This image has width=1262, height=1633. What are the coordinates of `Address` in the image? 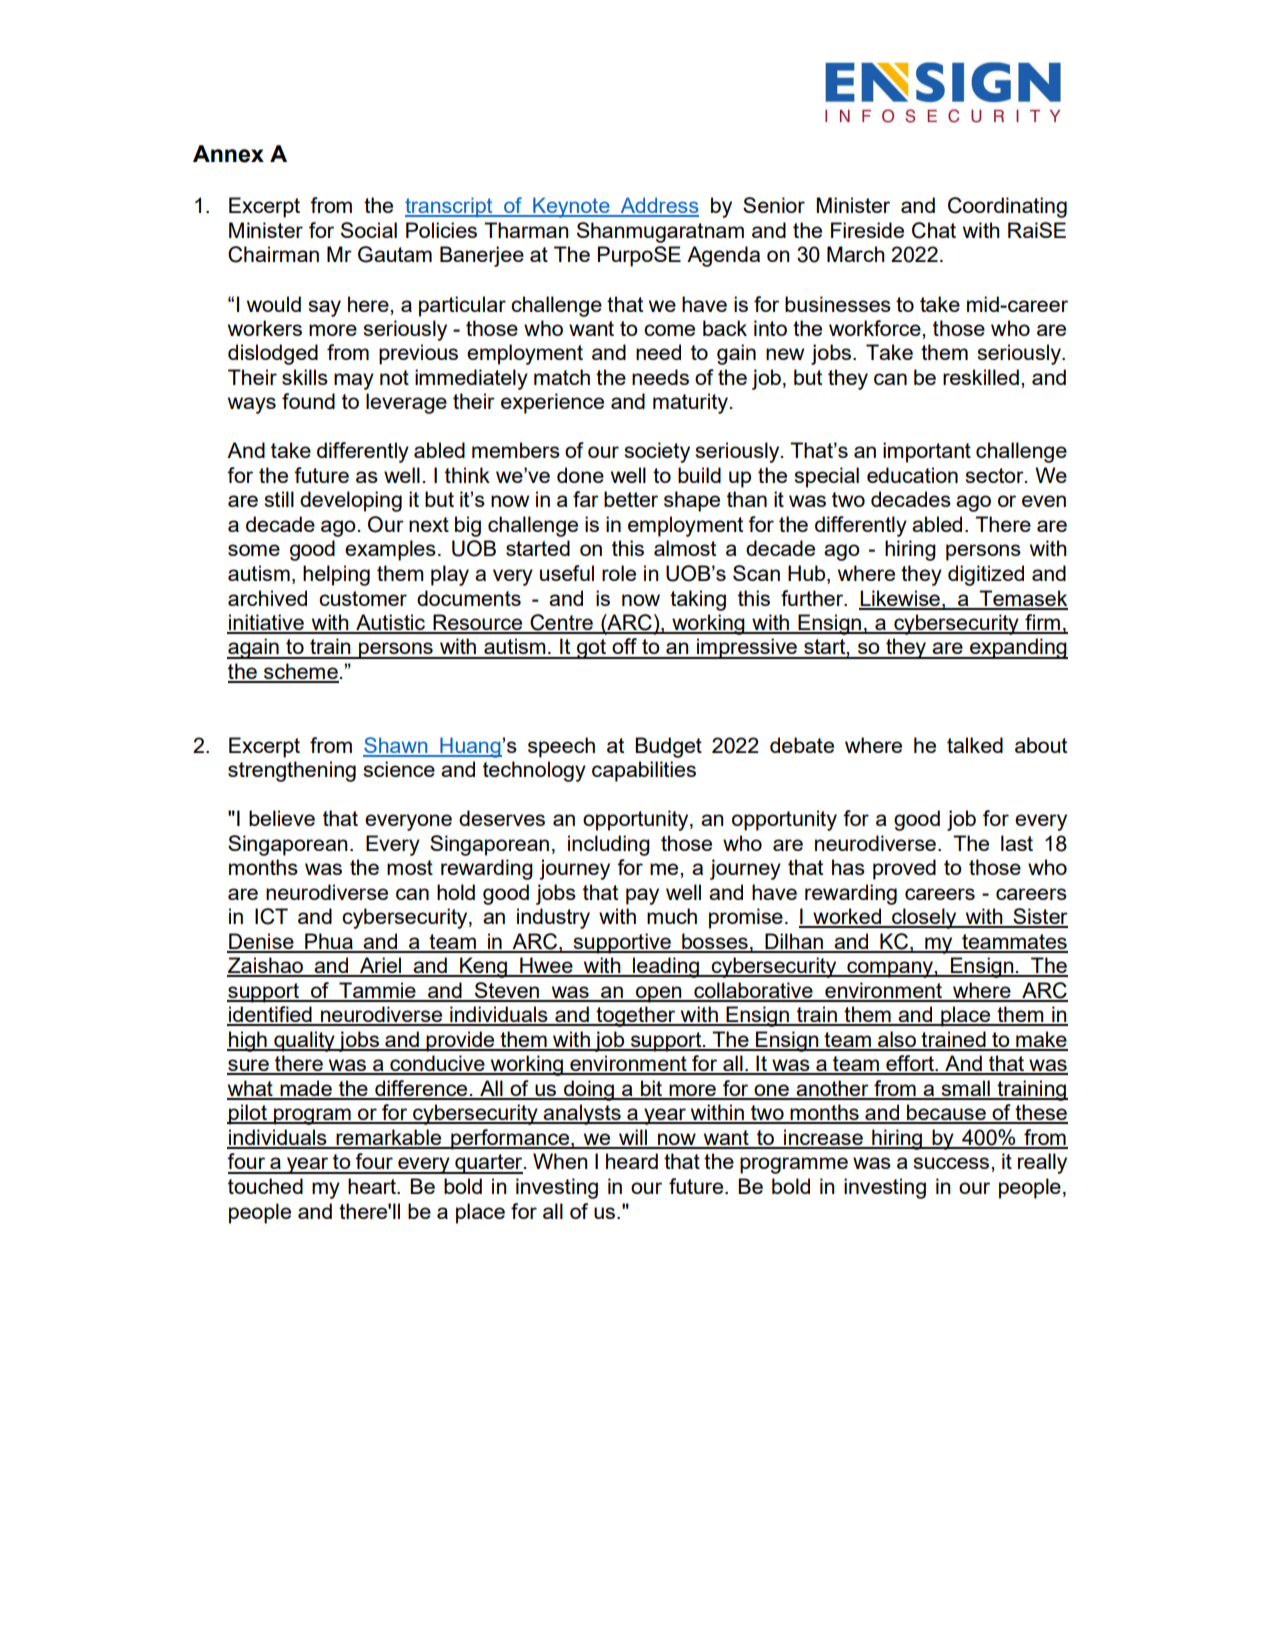 It's located at (658, 206).
